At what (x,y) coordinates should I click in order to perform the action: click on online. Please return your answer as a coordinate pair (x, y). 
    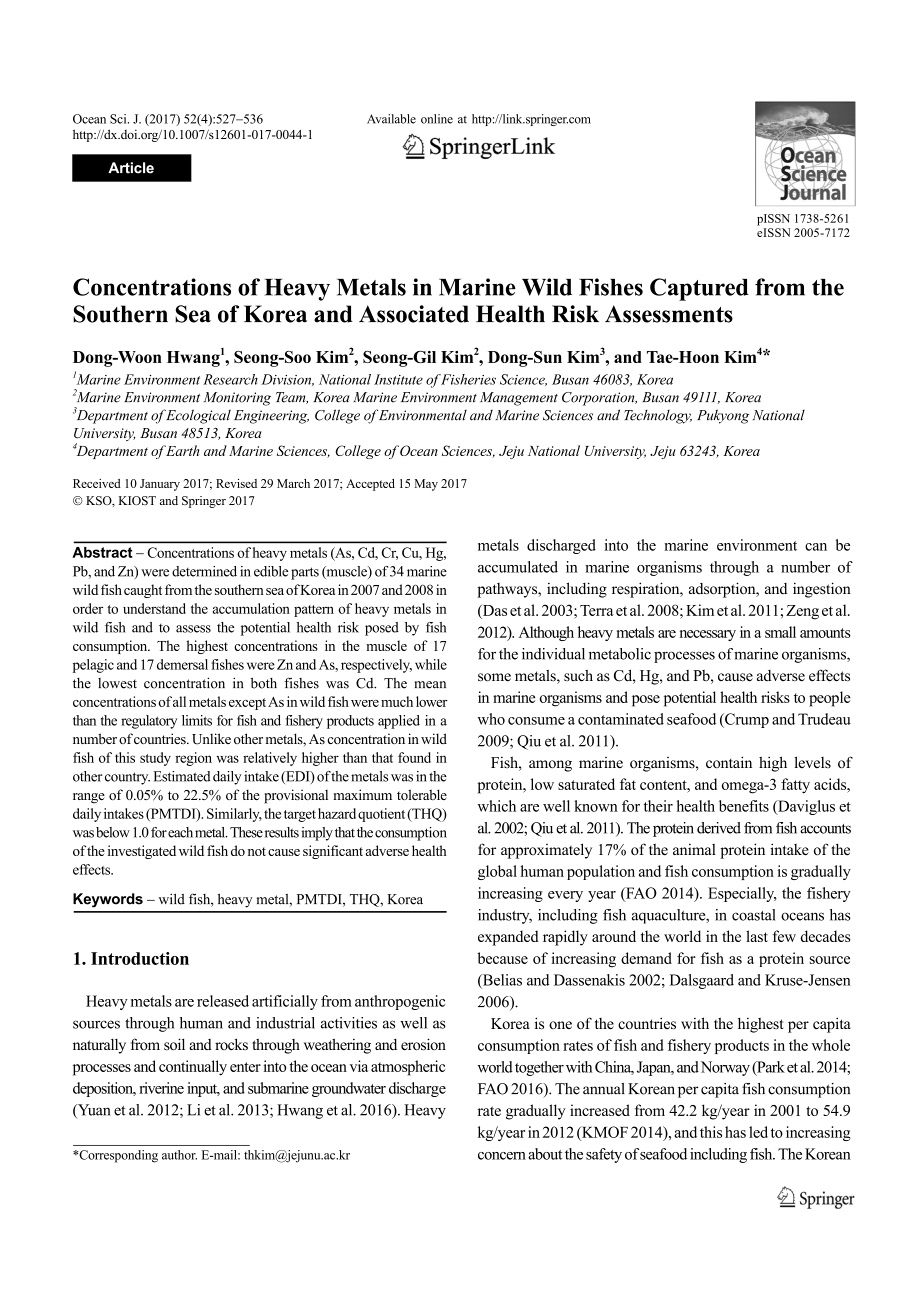
    Looking at the image, I should click on (437, 119).
